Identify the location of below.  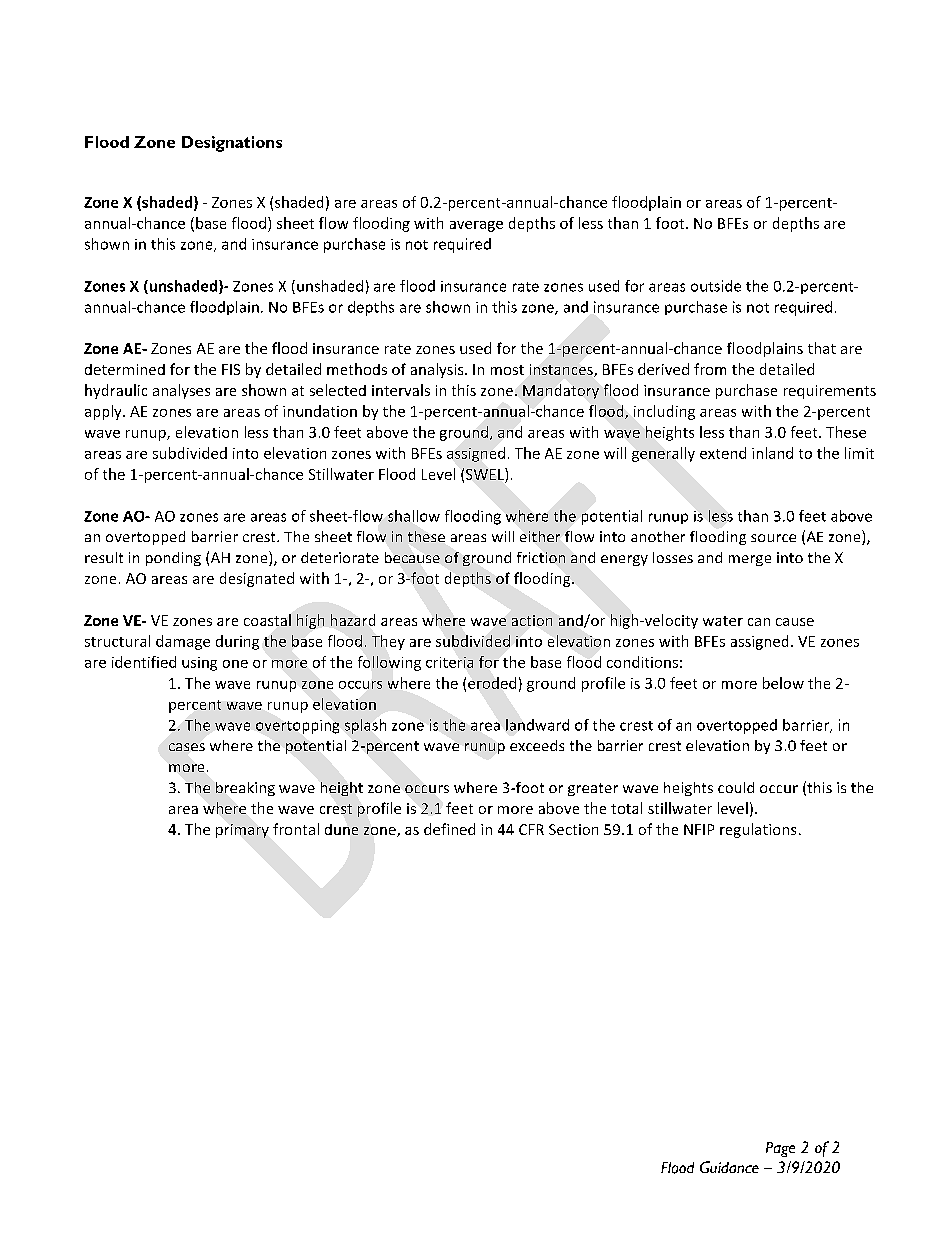
(783, 683).
